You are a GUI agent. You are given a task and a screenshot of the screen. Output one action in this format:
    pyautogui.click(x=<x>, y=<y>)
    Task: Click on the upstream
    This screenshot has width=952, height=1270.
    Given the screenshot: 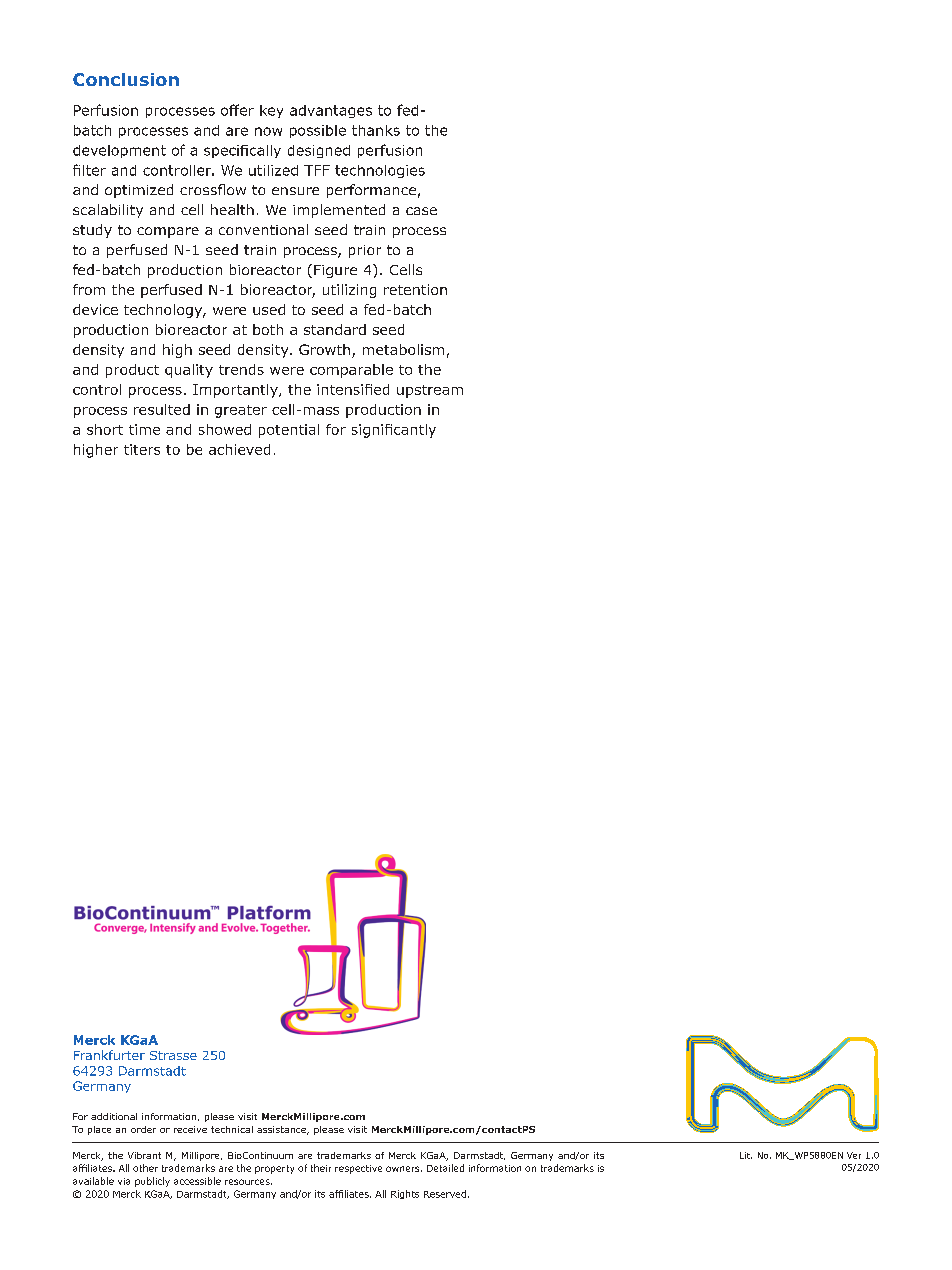 What is the action you would take?
    pyautogui.click(x=430, y=391)
